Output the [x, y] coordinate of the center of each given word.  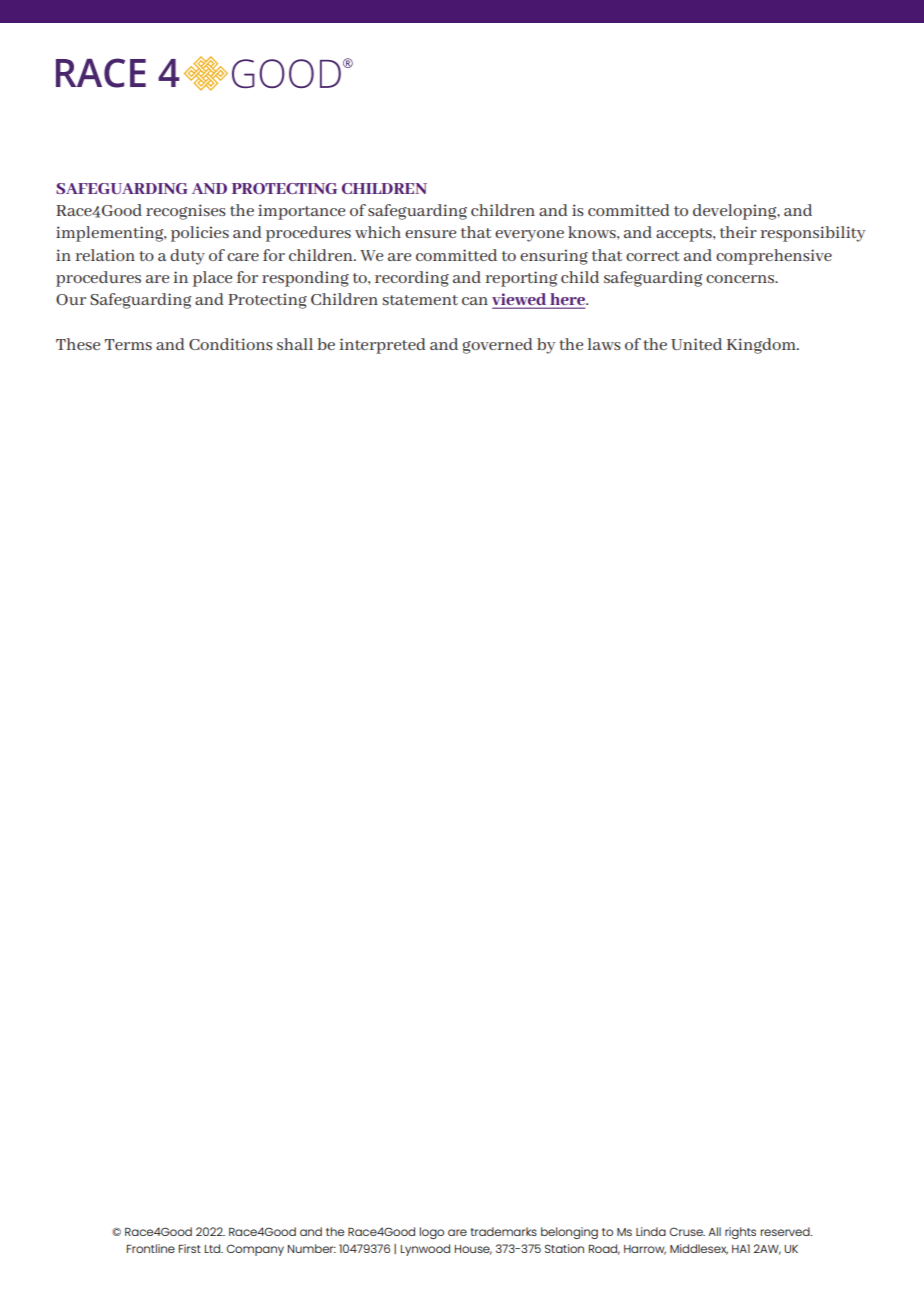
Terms [128, 344]
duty [187, 257]
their [738, 232]
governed [498, 346]
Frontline [151, 1248]
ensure [430, 234]
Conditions [231, 344]
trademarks [504, 1231]
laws [604, 344]
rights [740, 1233]
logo [432, 1233]
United [696, 344]
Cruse [687, 1231]
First [190, 1248]
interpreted [382, 346]
